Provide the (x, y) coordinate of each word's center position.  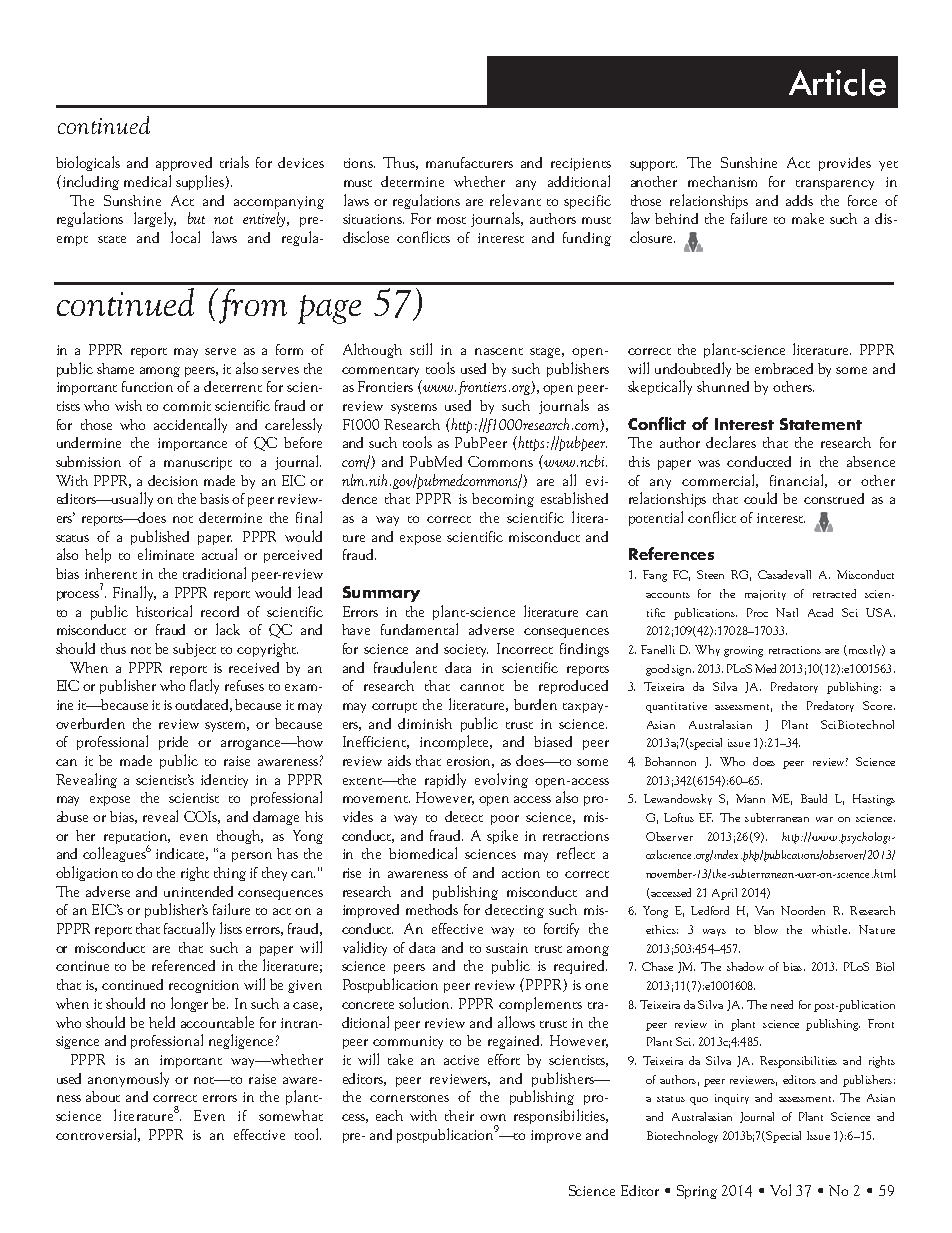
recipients (581, 164)
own (493, 1117)
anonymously (128, 1079)
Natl (787, 612)
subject (194, 650)
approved (184, 164)
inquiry (732, 1099)
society (466, 650)
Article (837, 82)
